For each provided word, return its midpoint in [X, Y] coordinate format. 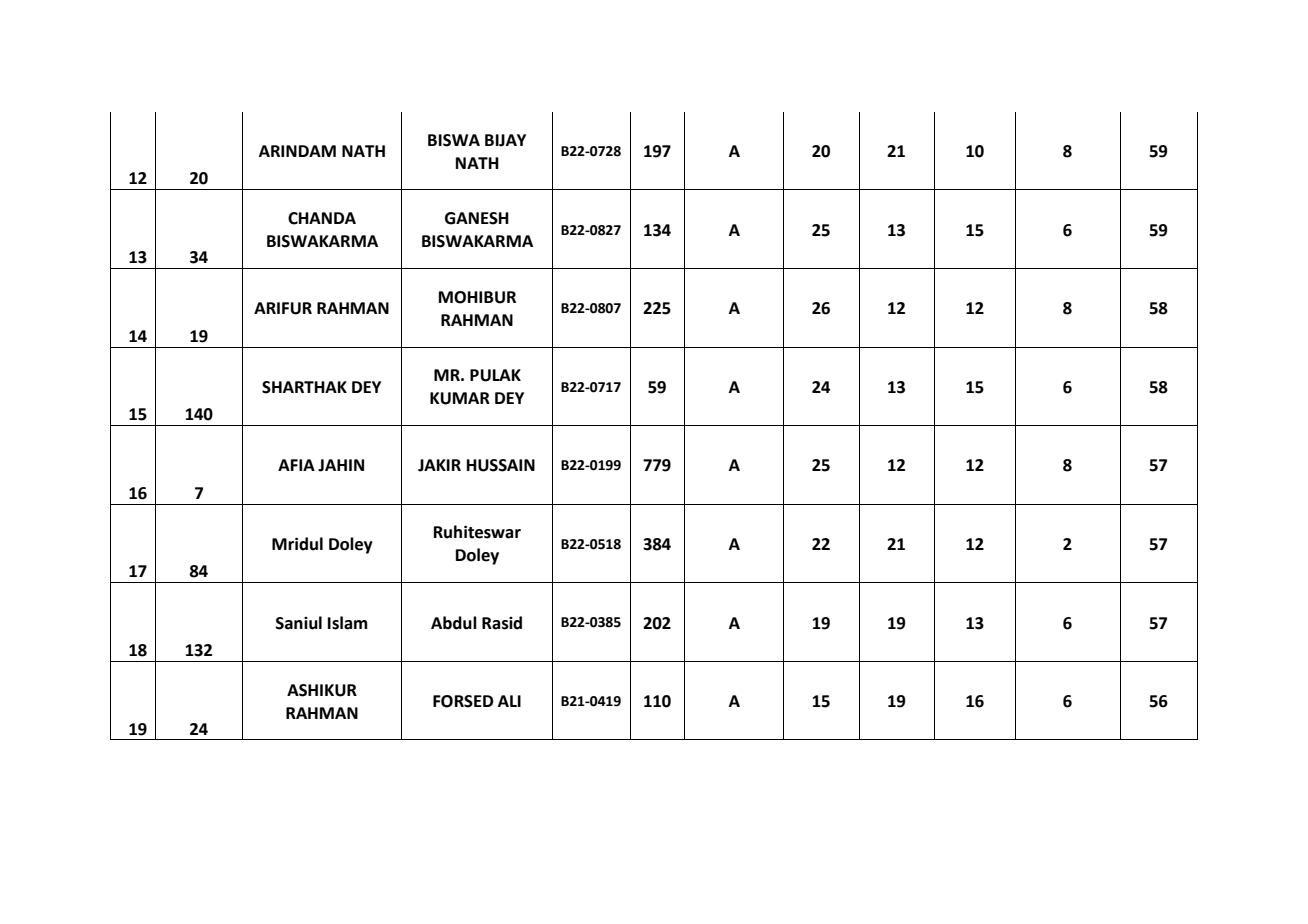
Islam [347, 623]
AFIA [296, 465]
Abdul [454, 623]
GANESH [477, 218]
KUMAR [460, 398]
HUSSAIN [501, 465]
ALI [509, 701]
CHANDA [322, 218]
